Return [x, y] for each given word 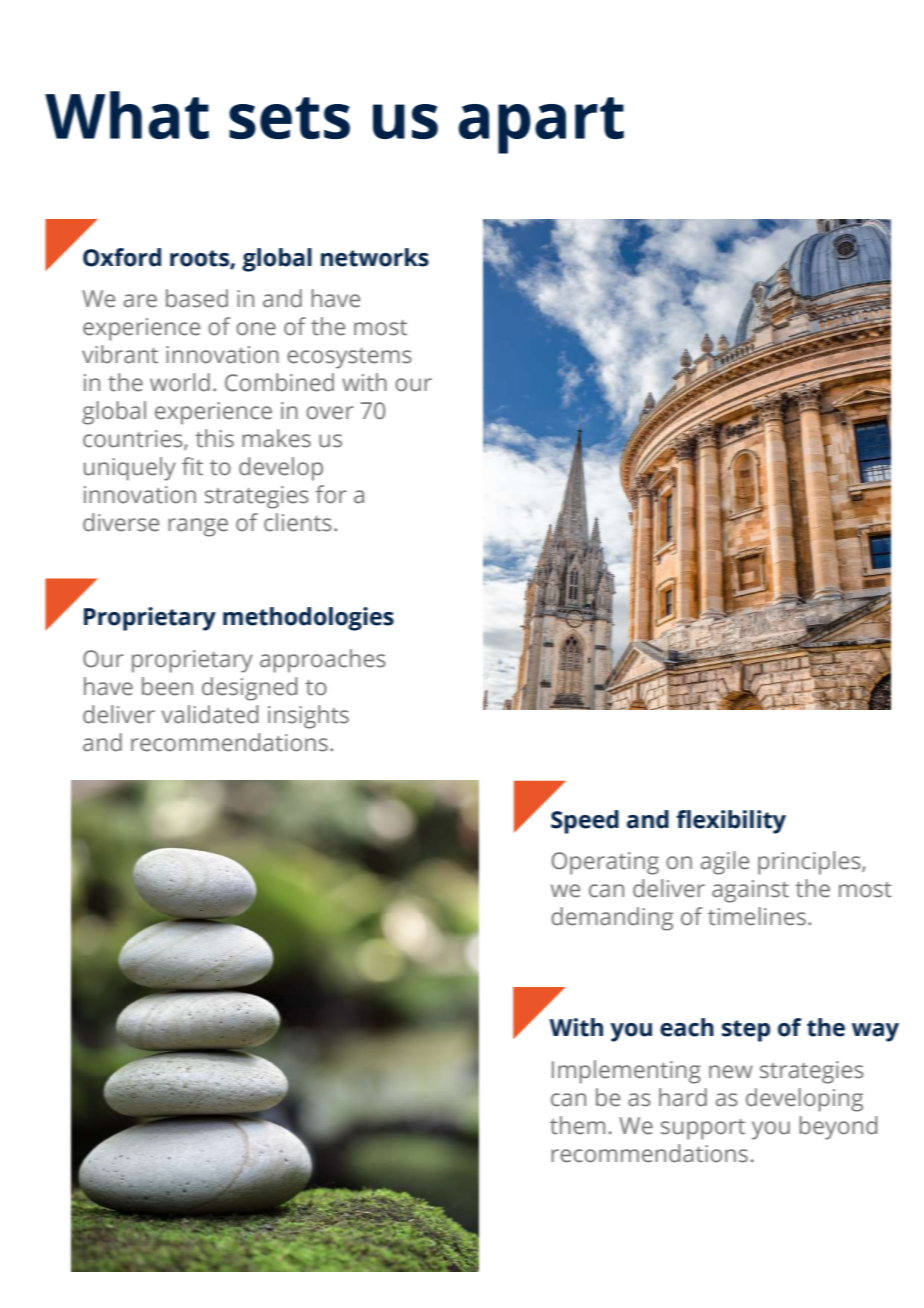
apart [541, 125]
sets [289, 118]
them [577, 1125]
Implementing [626, 1072]
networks [375, 257]
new [731, 1072]
